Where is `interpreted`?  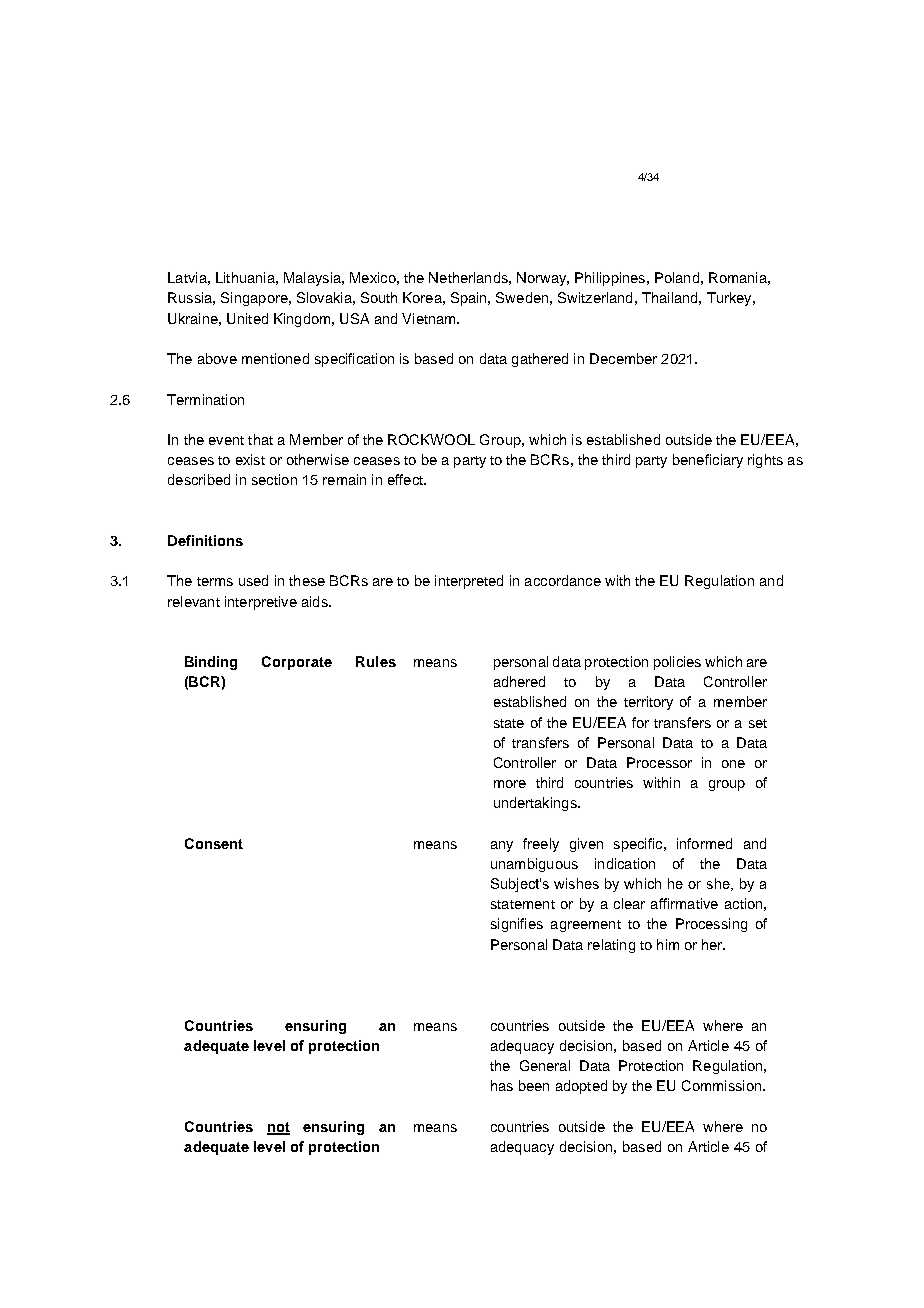
interpreted is located at coordinates (469, 582).
